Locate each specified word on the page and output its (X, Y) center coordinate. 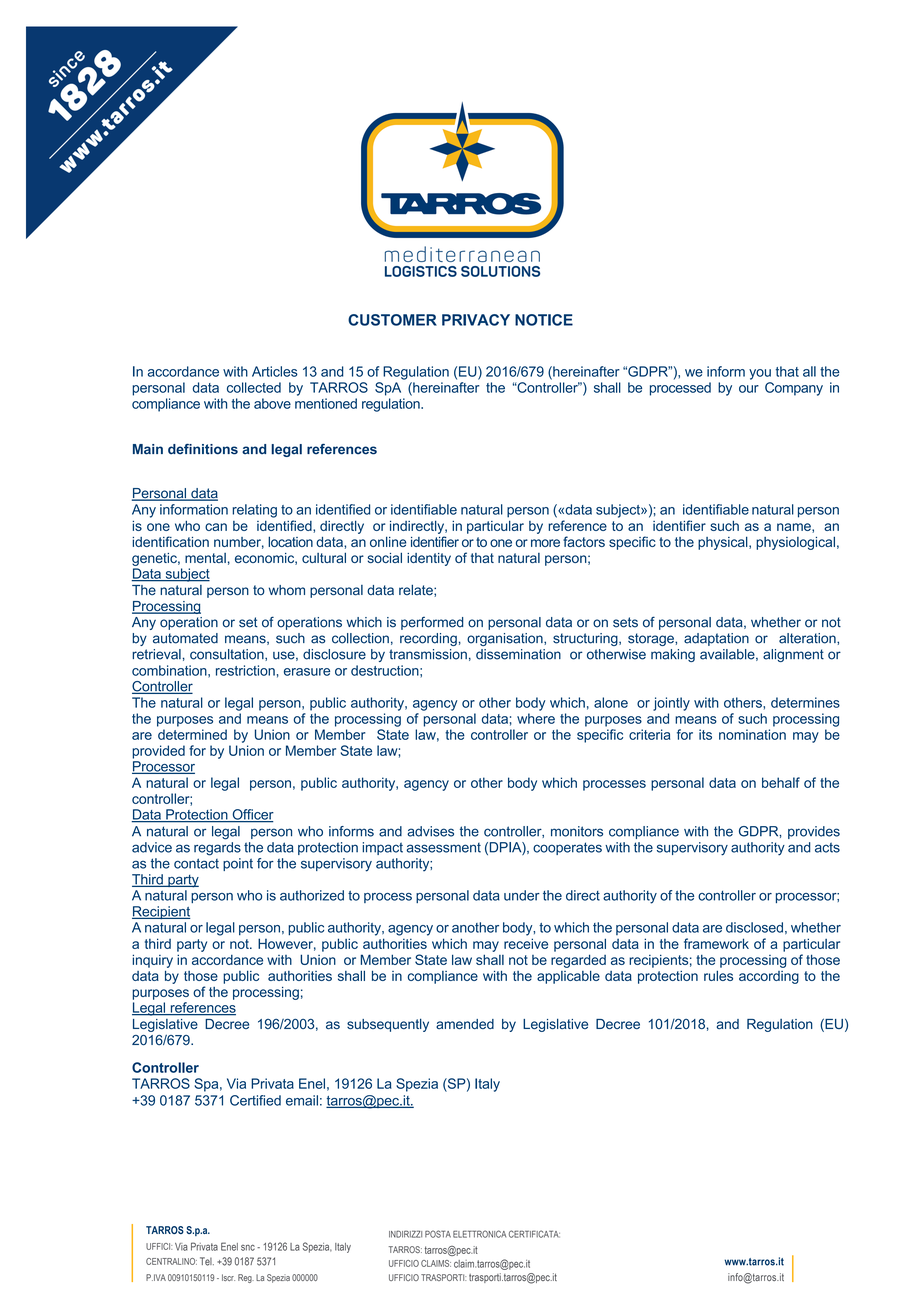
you (760, 374)
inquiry (152, 961)
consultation (228, 655)
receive (526, 943)
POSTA (438, 1234)
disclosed (754, 927)
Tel (207, 1261)
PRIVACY (476, 320)
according (769, 977)
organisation (506, 639)
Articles (275, 371)
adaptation (716, 639)
